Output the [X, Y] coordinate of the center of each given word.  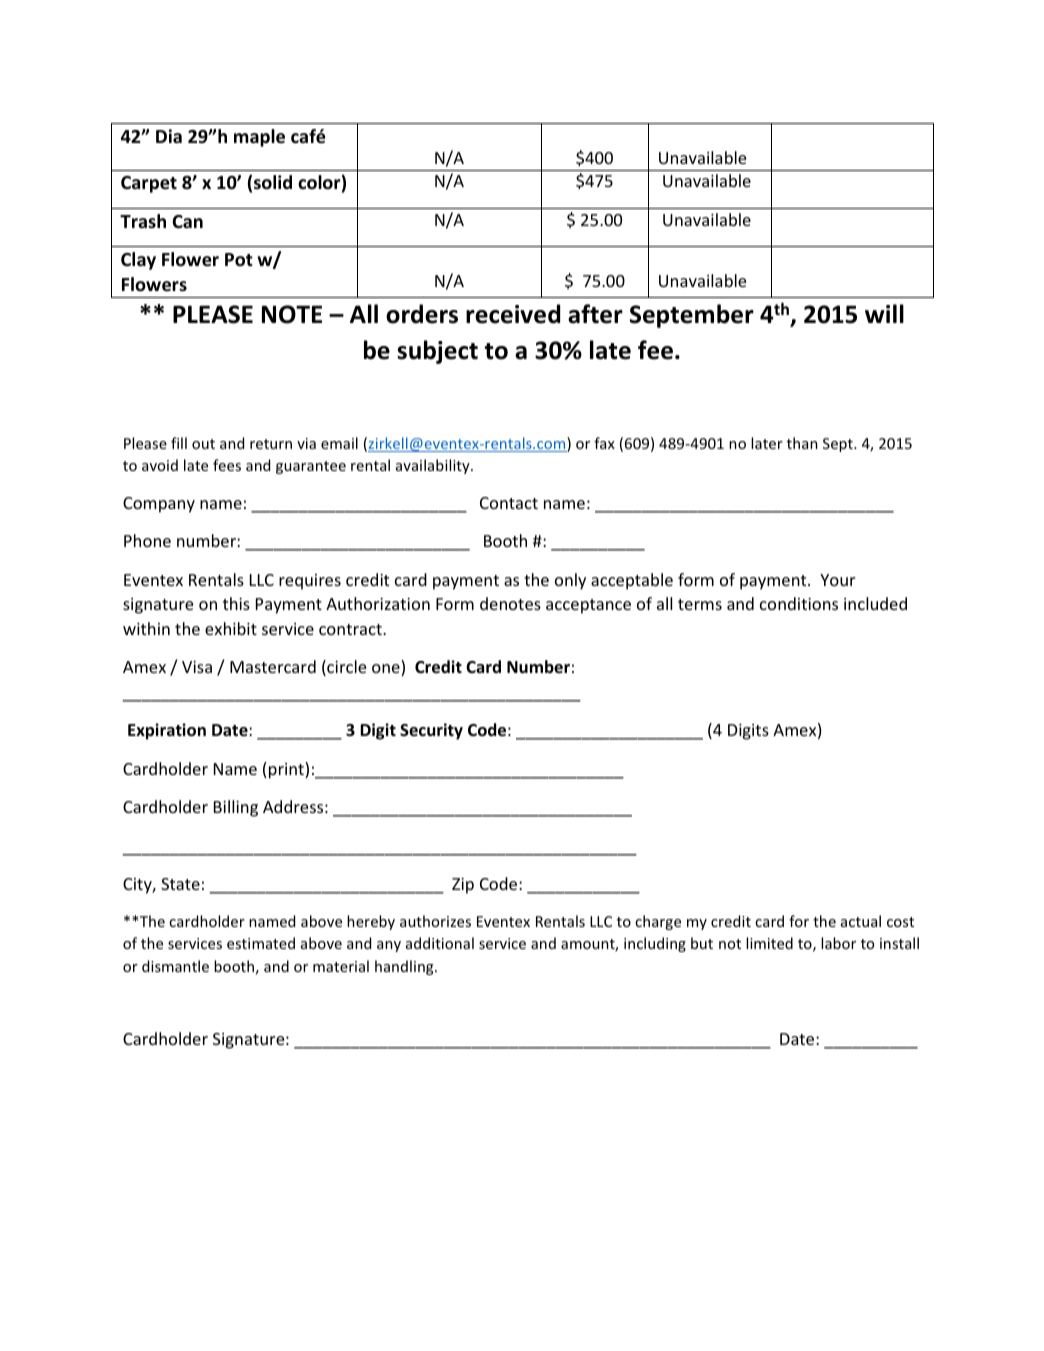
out [203, 444]
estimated [261, 943]
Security [431, 731]
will [884, 313]
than [802, 443]
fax [604, 443]
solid [273, 182]
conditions [799, 603]
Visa [197, 667]
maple [259, 138]
